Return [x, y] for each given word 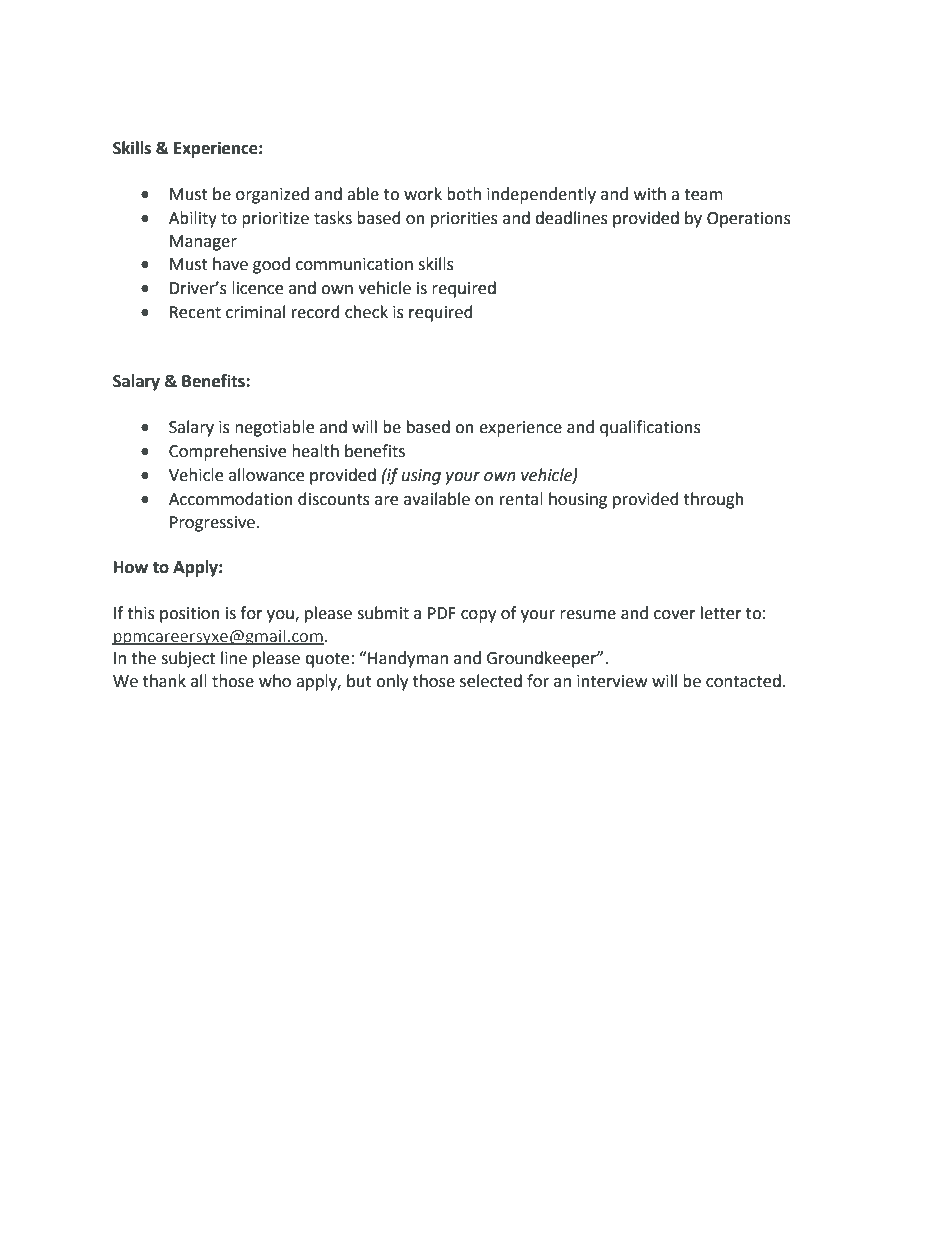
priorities [464, 220]
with [650, 194]
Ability [193, 219]
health [315, 451]
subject [188, 659]
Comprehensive [227, 452]
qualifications [650, 428]
